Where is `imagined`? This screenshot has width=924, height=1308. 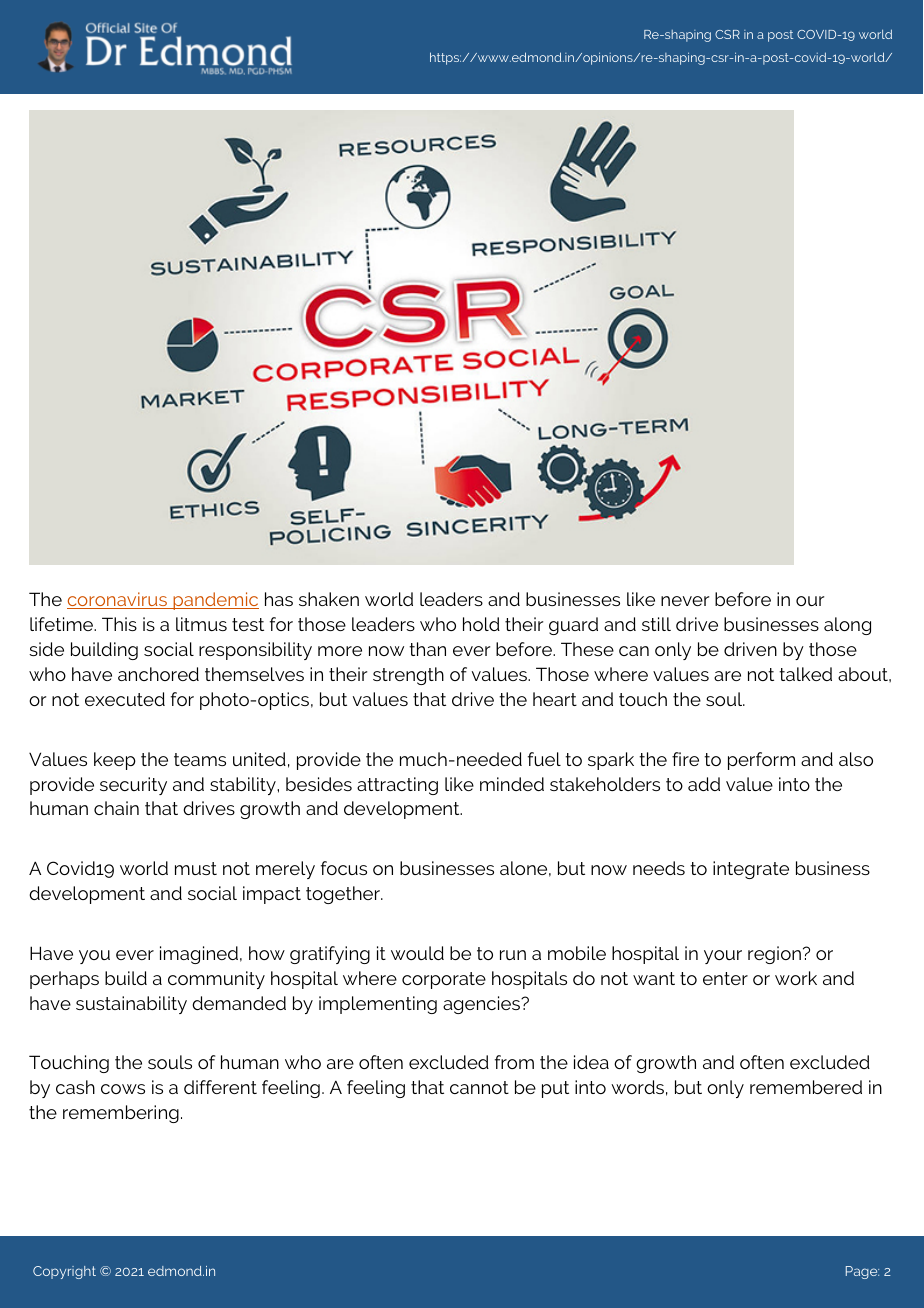
imagined is located at coordinates (199, 955).
